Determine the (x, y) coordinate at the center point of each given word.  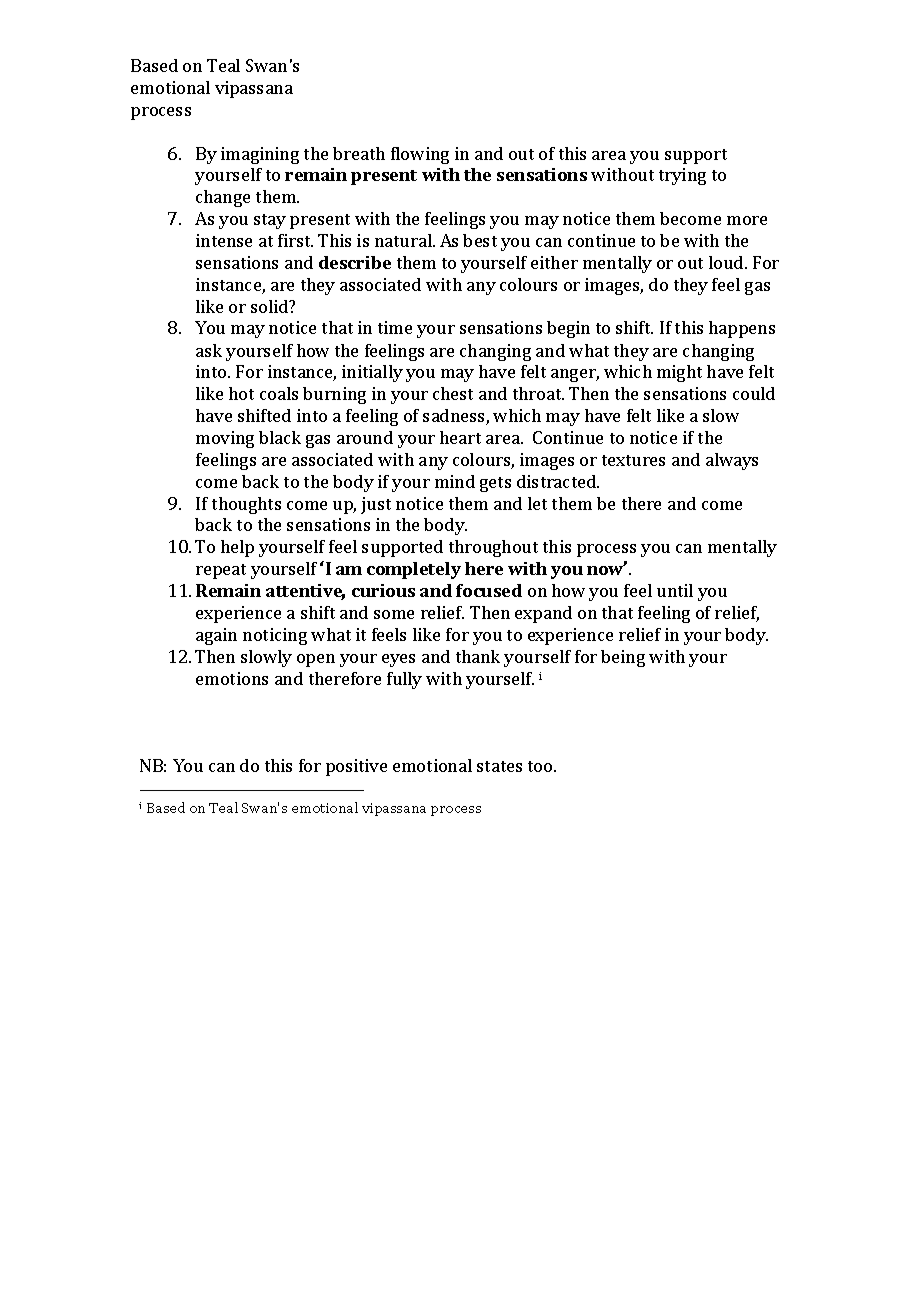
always (732, 461)
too (541, 766)
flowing (420, 155)
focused (489, 590)
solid (271, 306)
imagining (260, 155)
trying (682, 176)
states (499, 766)
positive (356, 767)
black (280, 437)
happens (742, 329)
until (675, 590)
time (395, 327)
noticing (275, 636)
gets (495, 484)
